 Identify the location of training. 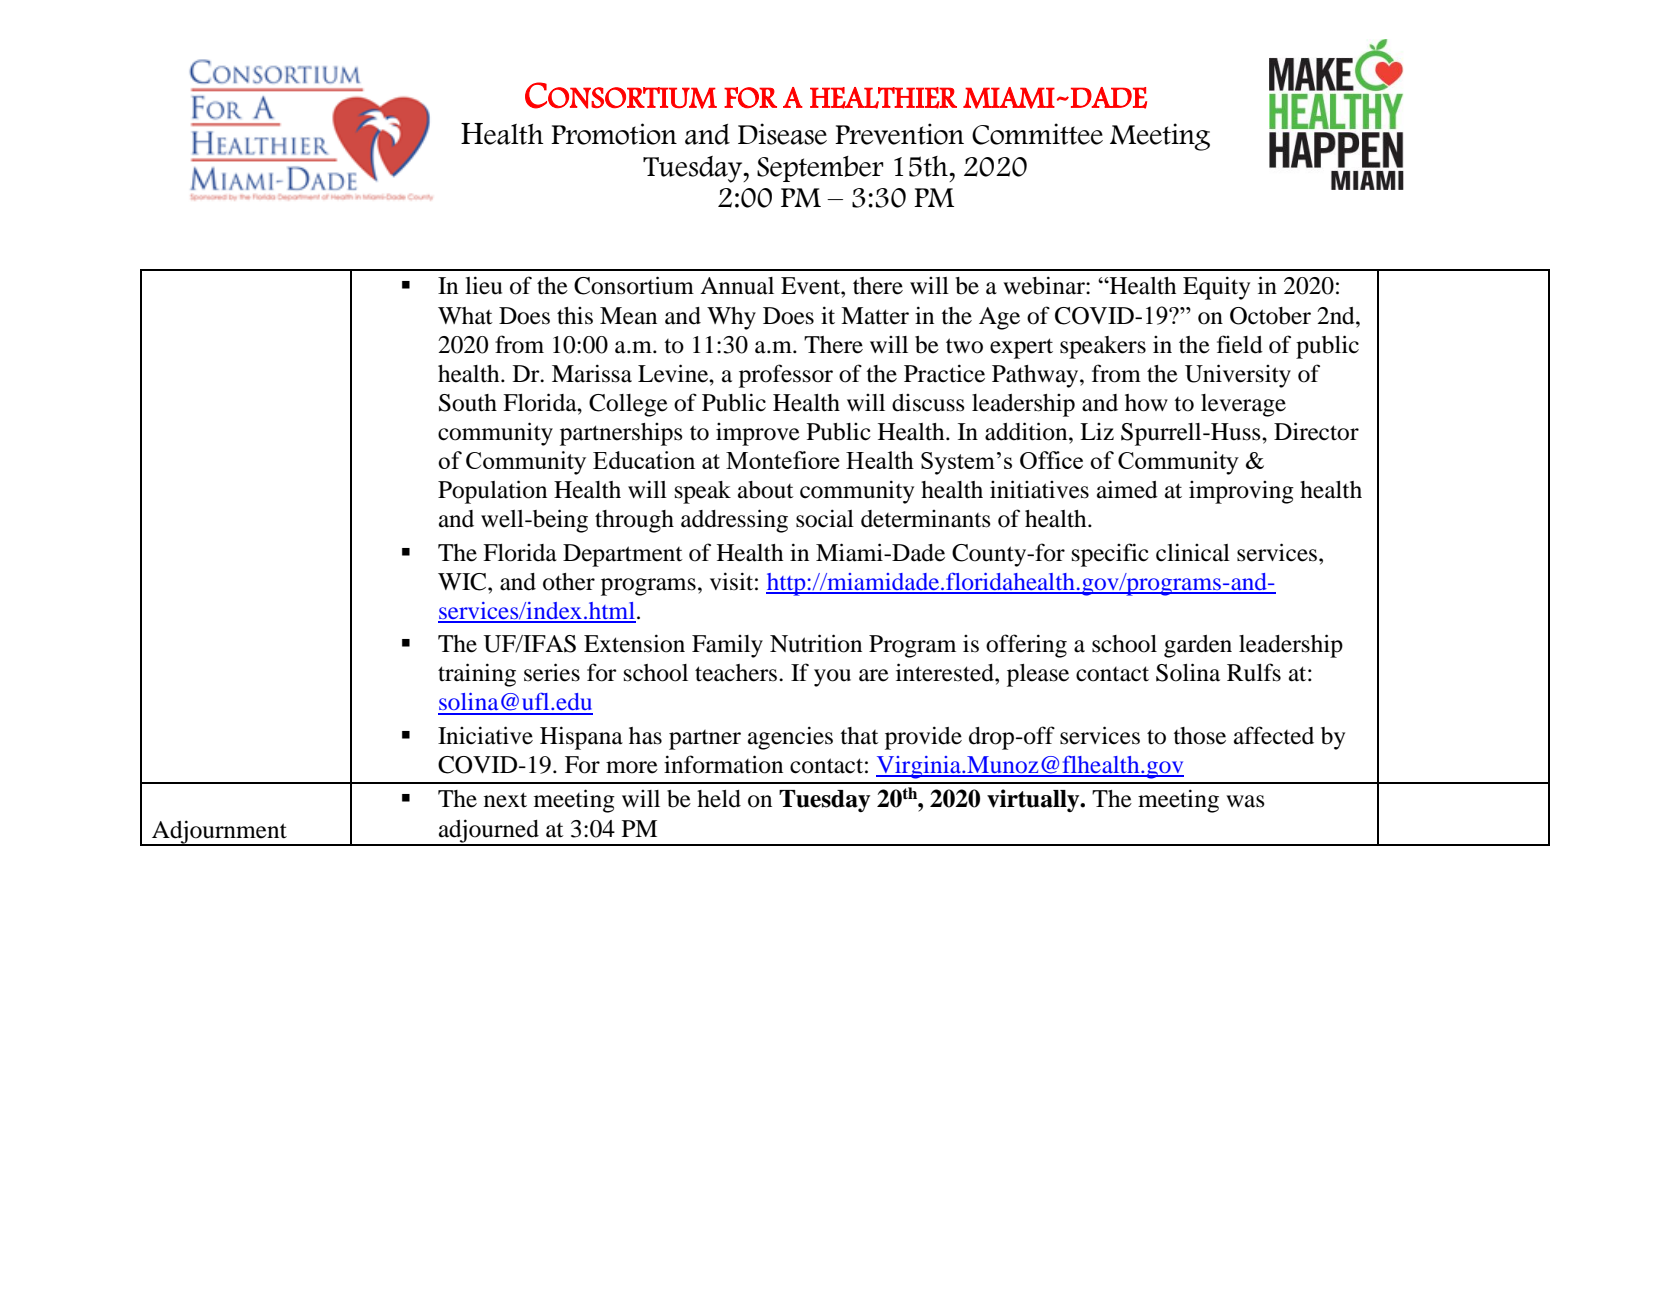
(477, 675).
